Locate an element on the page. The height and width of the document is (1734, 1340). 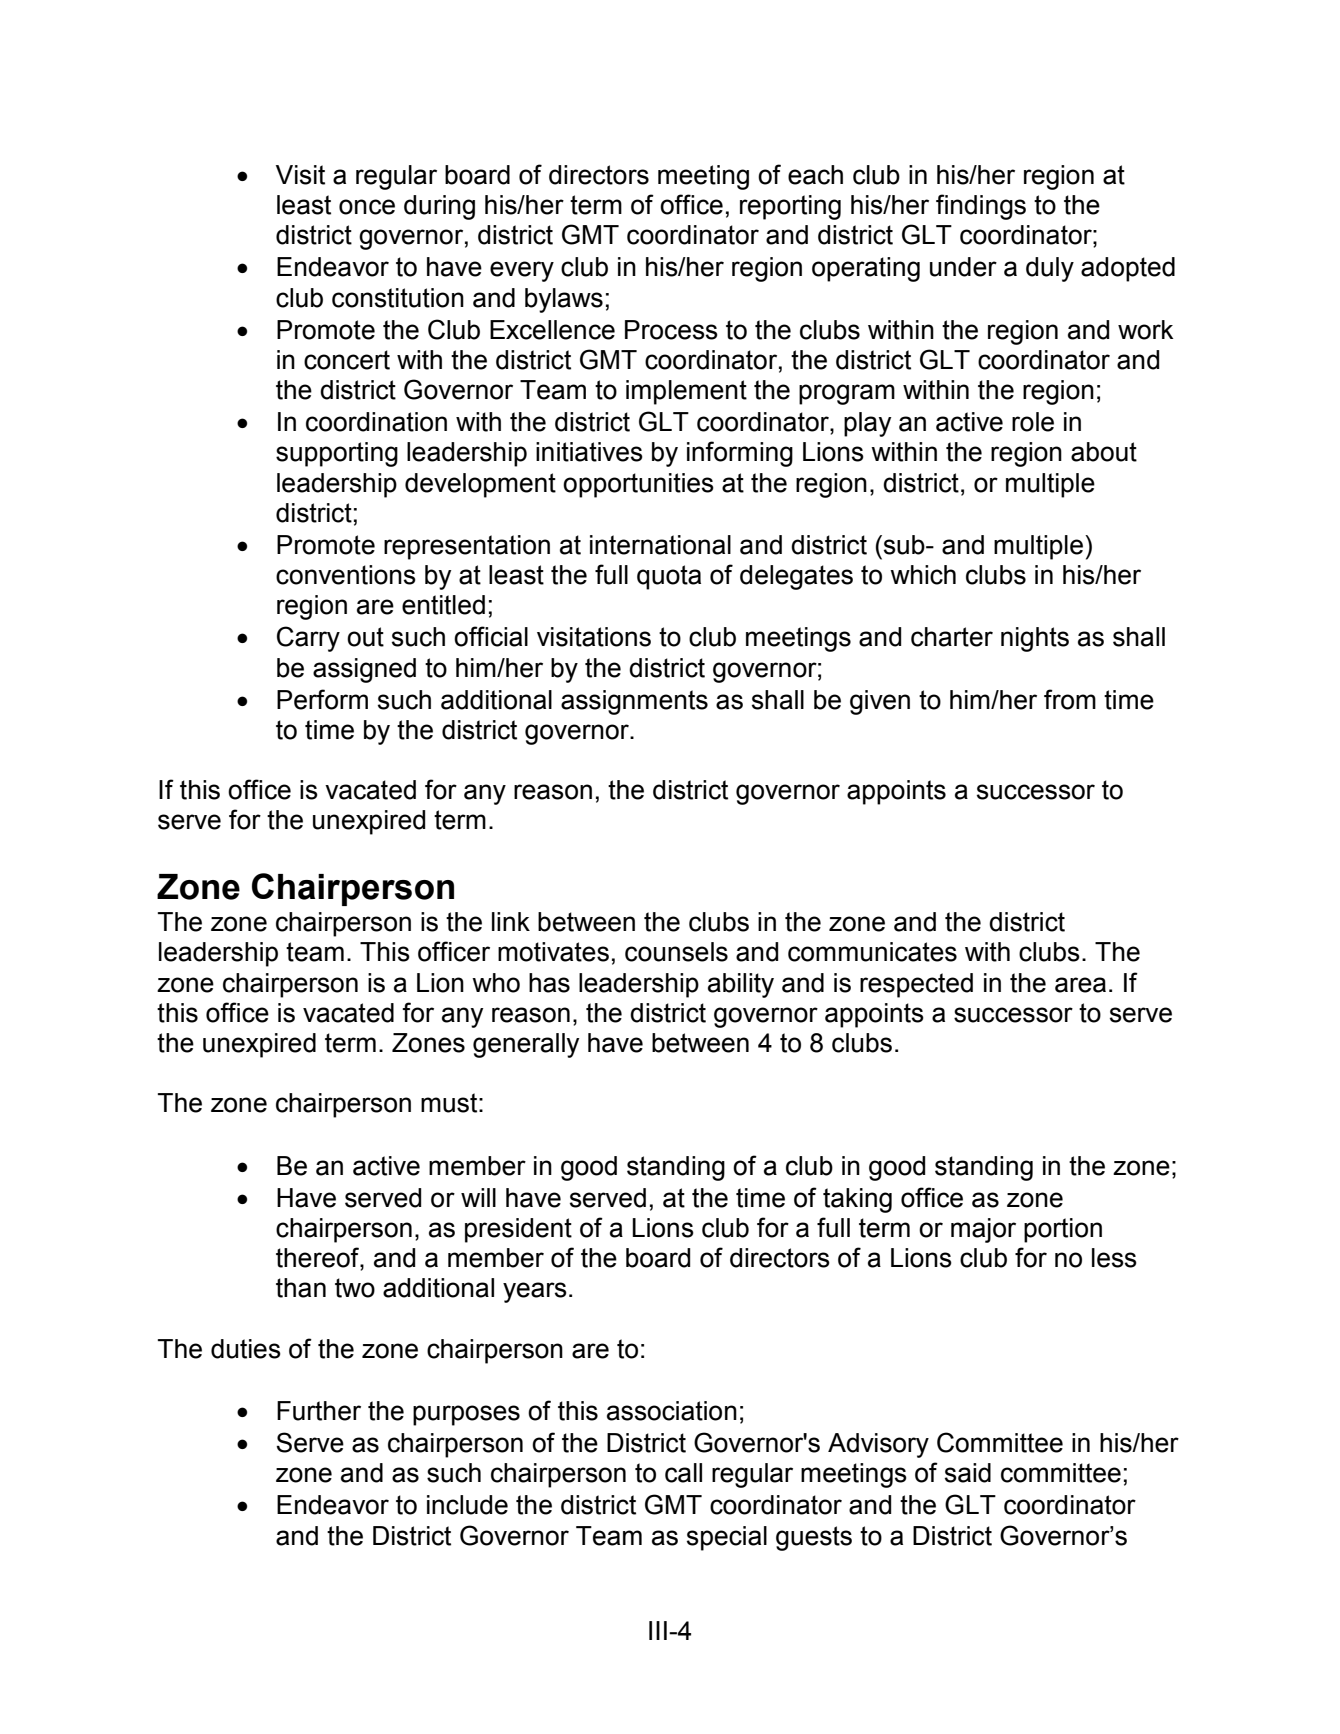
findings is located at coordinates (981, 207).
